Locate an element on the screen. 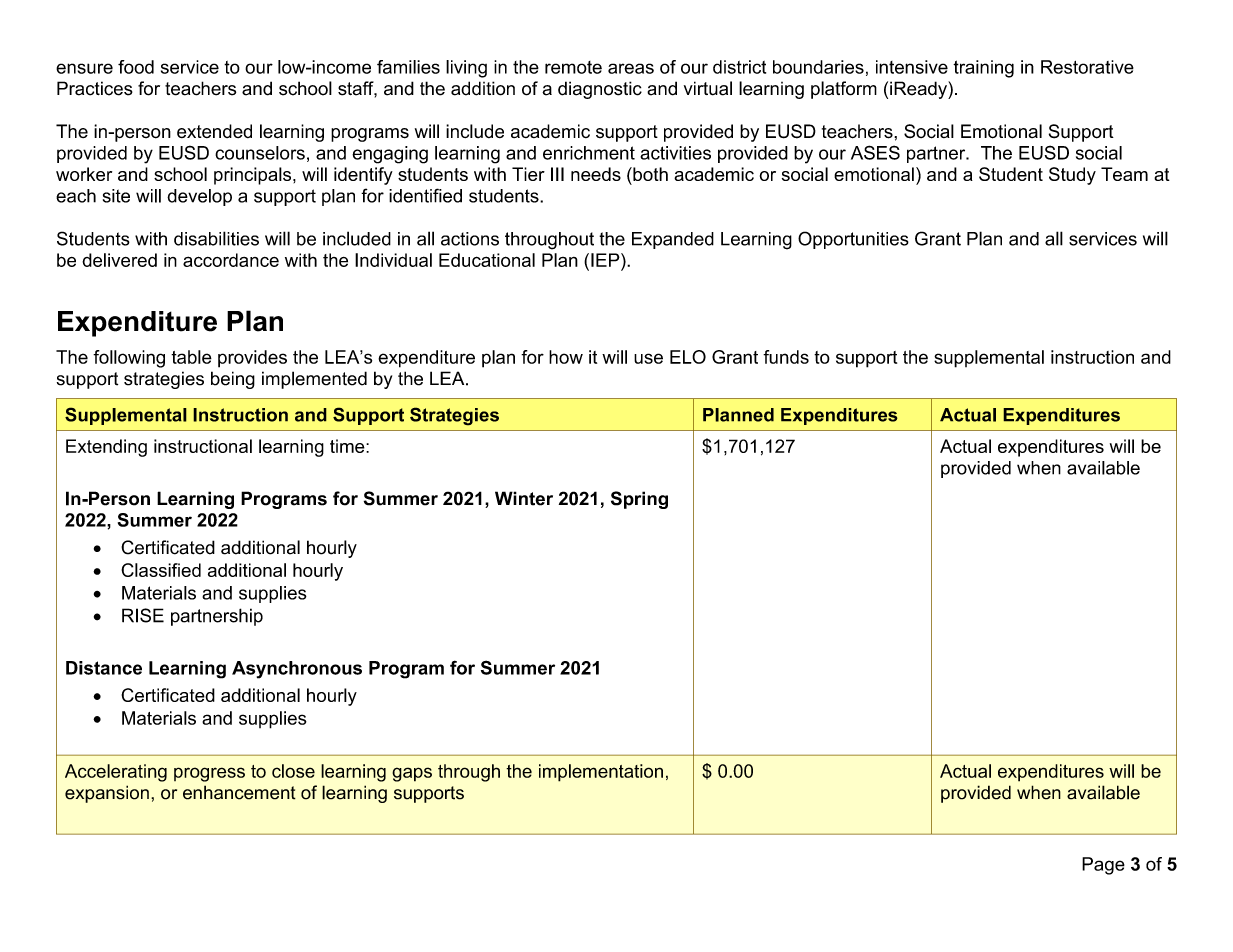 This screenshot has height=952, width=1233. Winter is located at coordinates (524, 498).
